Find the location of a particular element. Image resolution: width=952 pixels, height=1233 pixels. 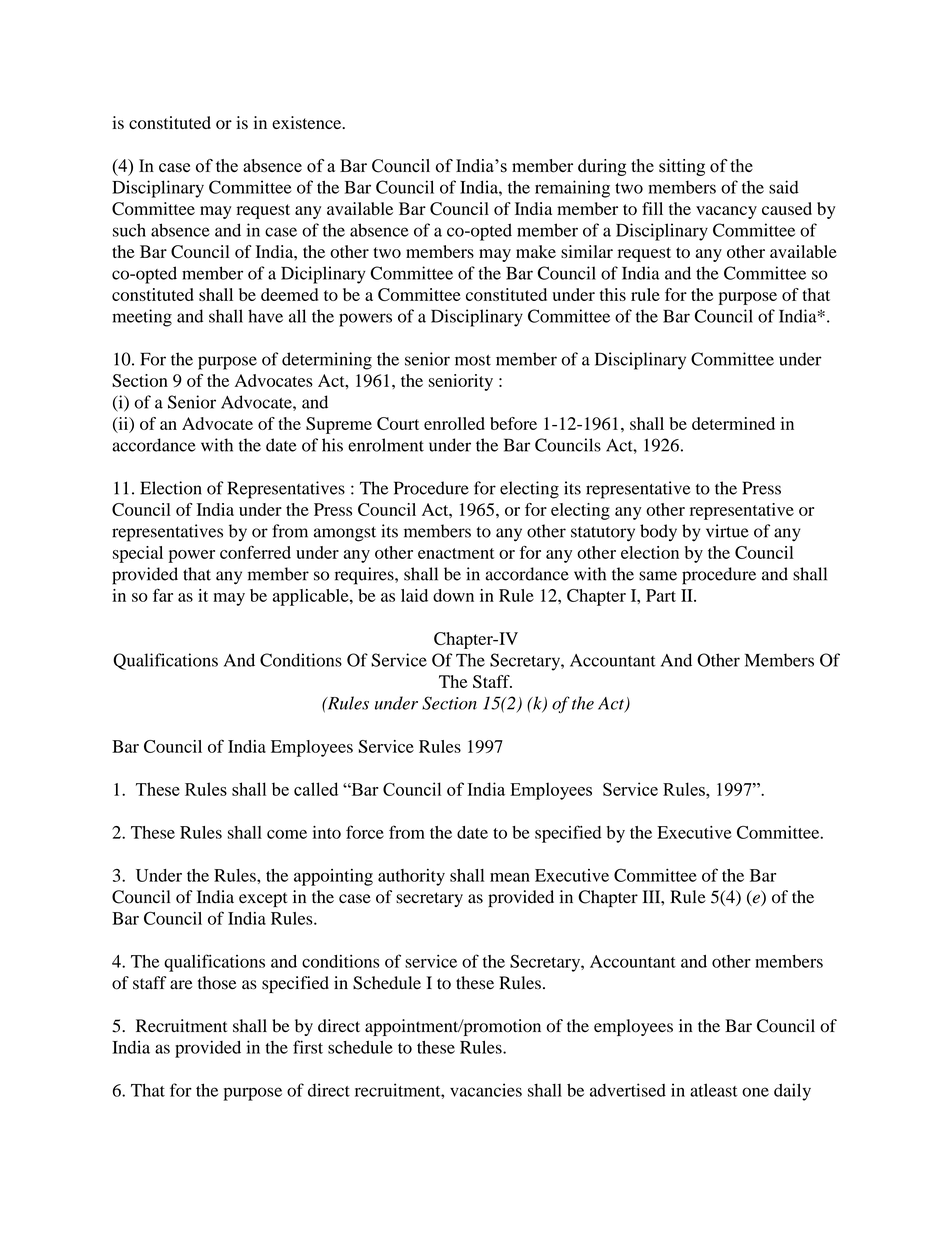

vacancies is located at coordinates (486, 1090).
